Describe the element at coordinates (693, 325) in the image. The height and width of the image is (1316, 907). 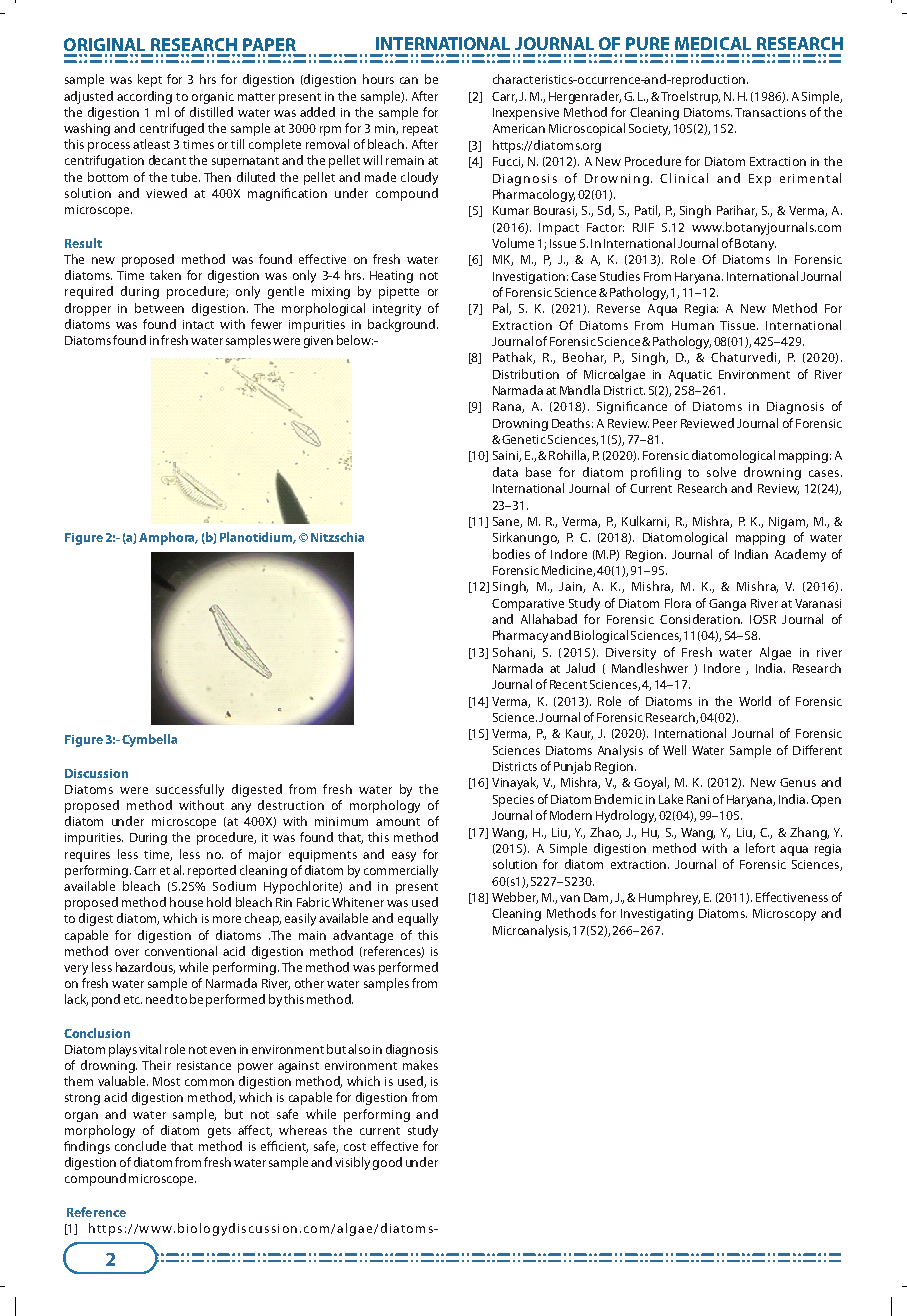
I see `Human` at that location.
